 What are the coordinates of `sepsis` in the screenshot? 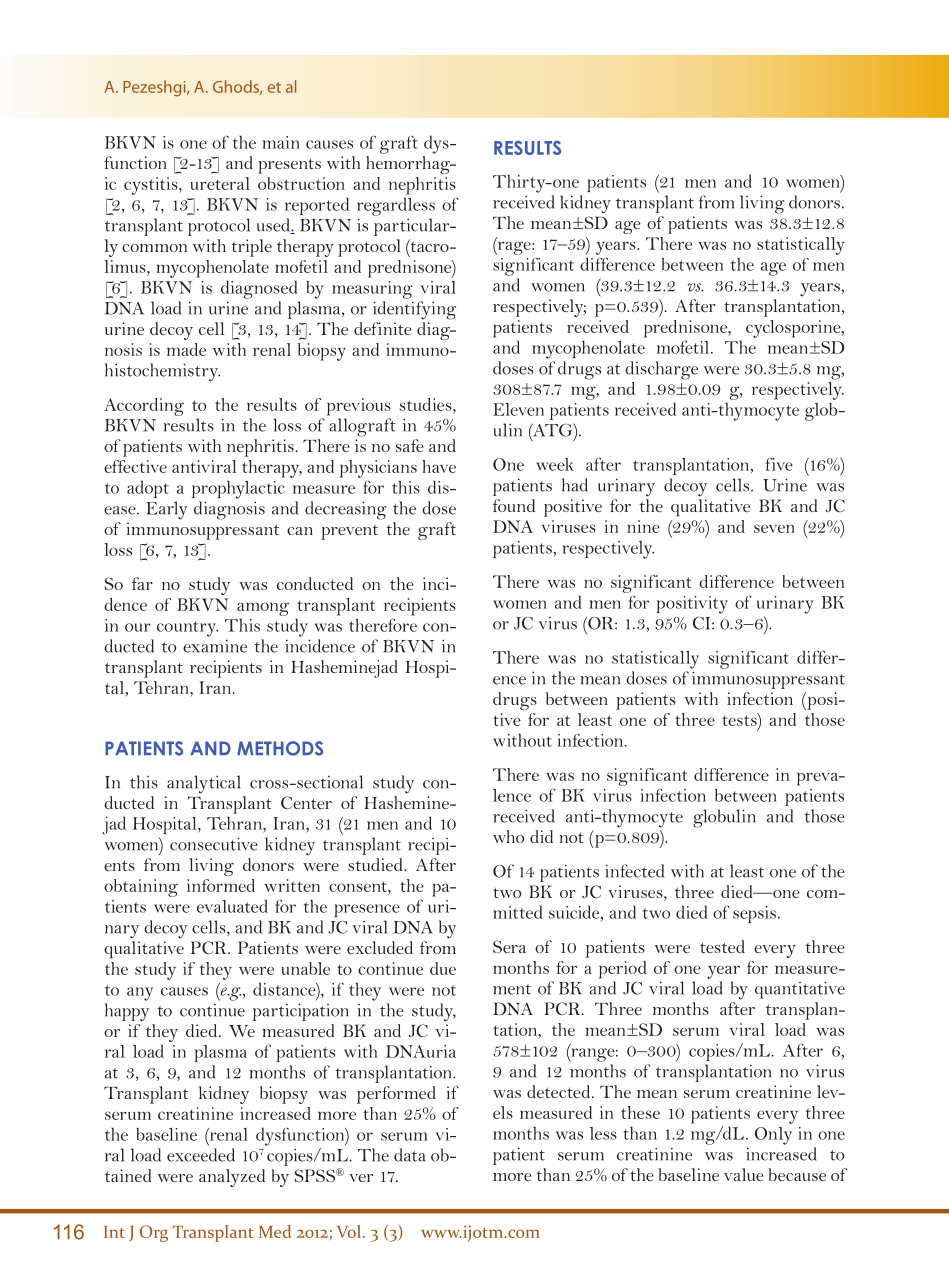 It's located at (754, 914).
